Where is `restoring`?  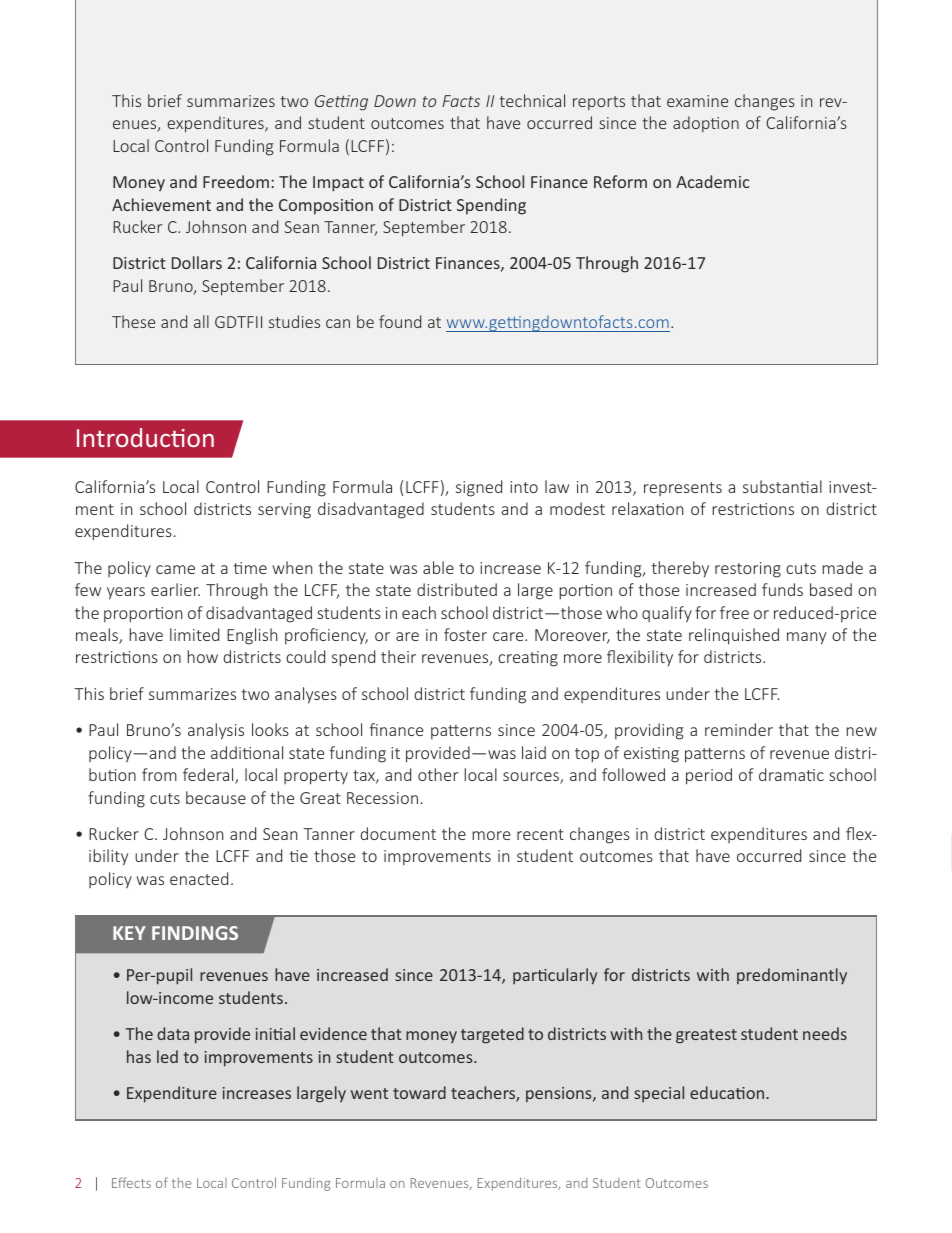
restoring is located at coordinates (748, 570).
